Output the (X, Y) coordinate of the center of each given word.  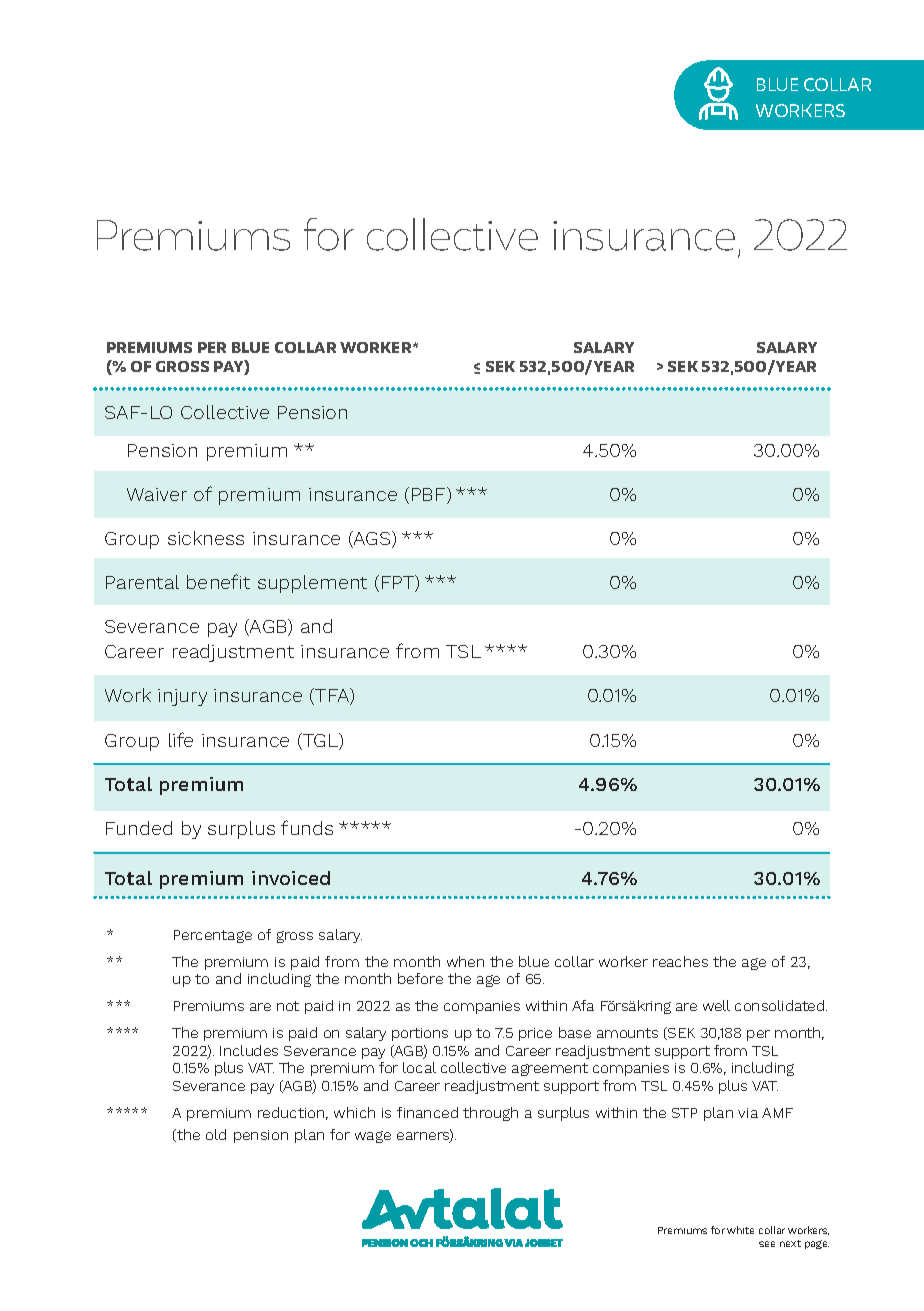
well (716, 1005)
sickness (206, 538)
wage (373, 1137)
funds (307, 827)
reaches (680, 961)
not (288, 1006)
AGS (372, 539)
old (216, 1134)
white (740, 1230)
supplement (312, 584)
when (465, 961)
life (181, 739)
